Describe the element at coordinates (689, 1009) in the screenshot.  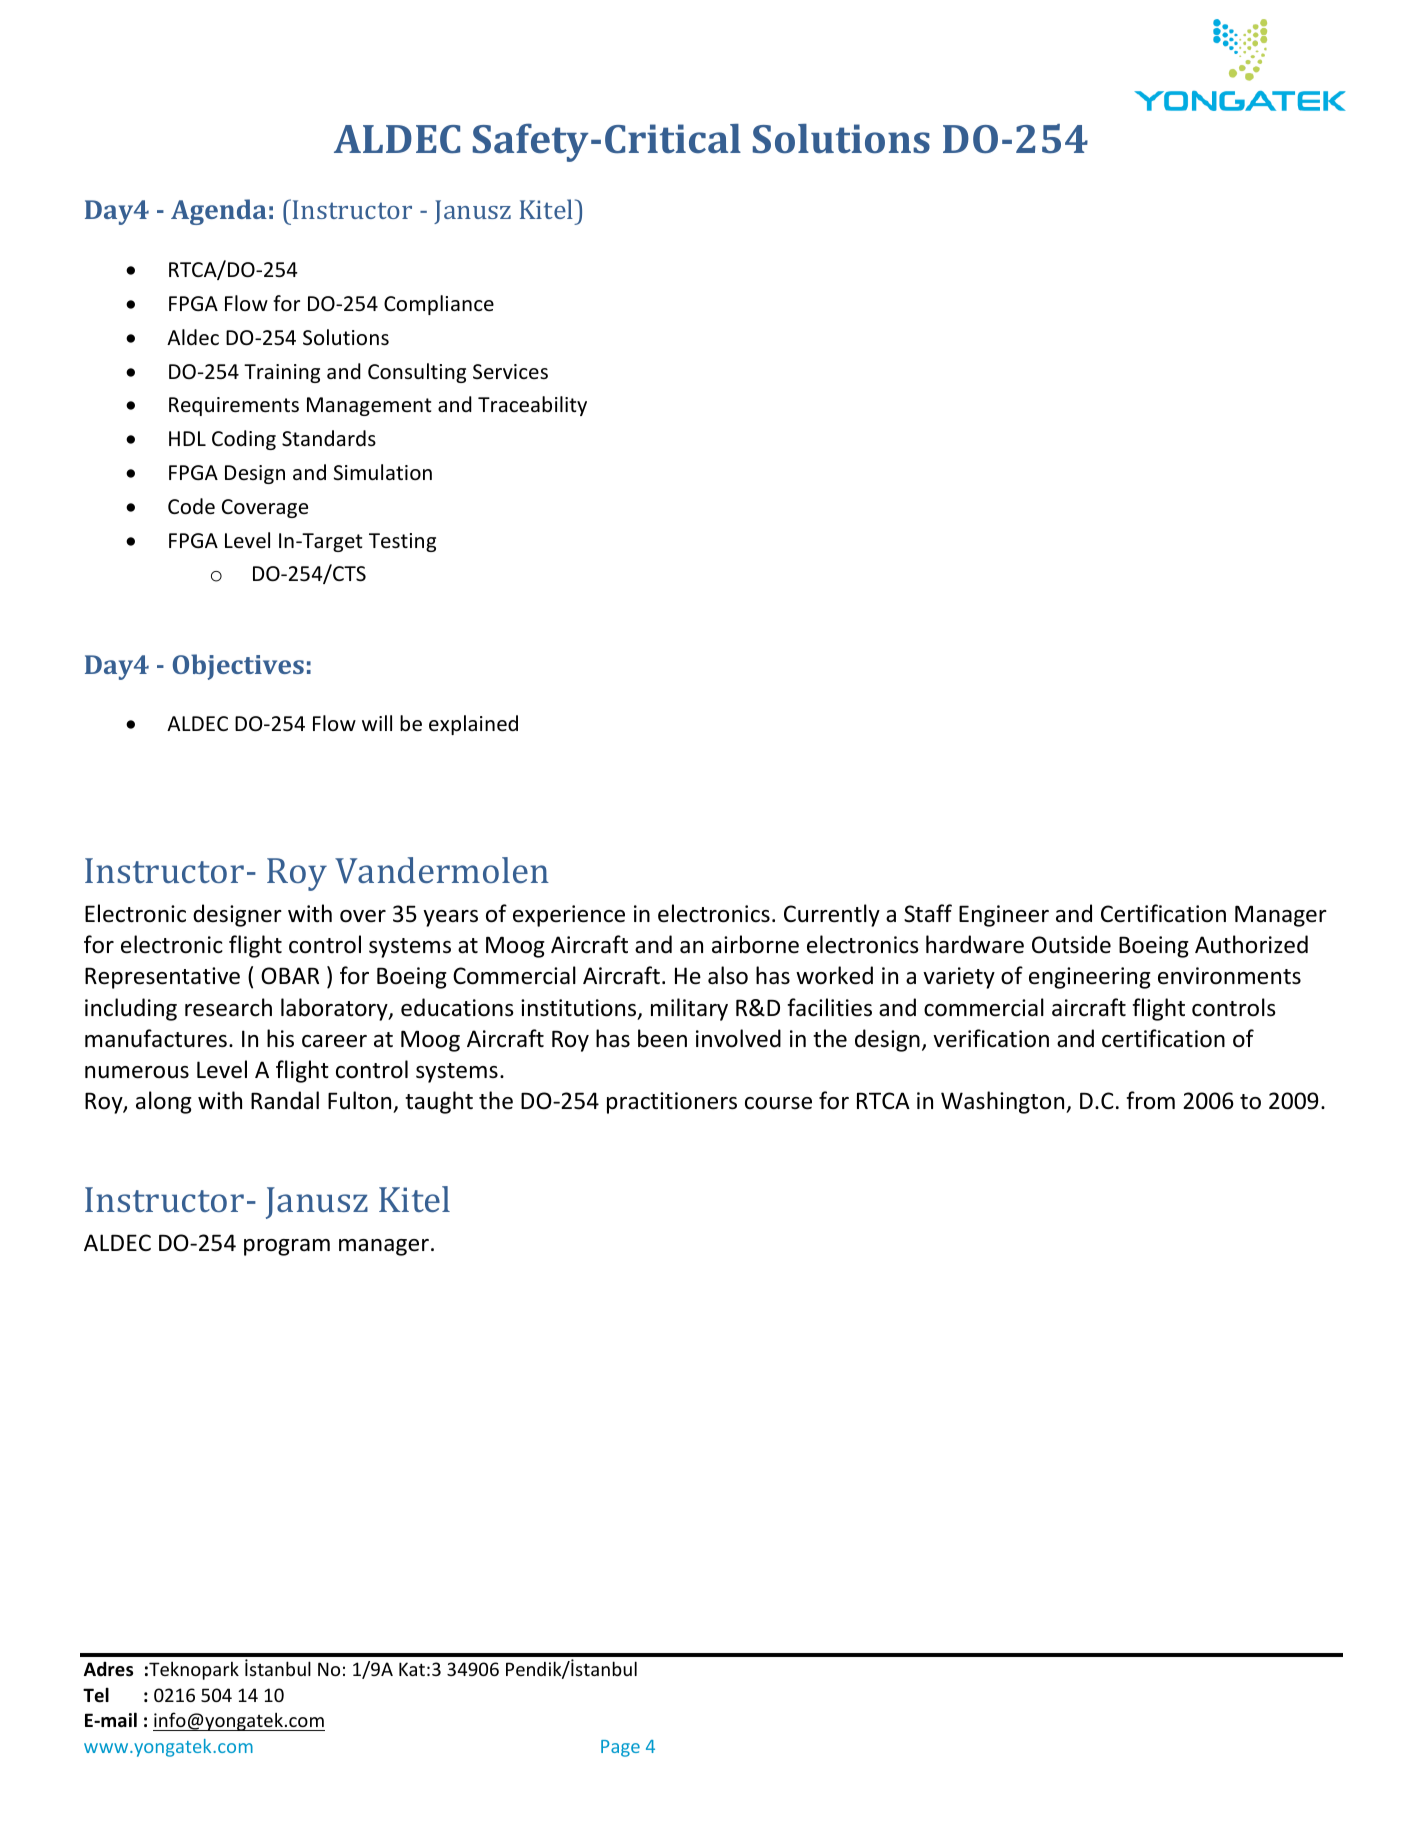
I see `military` at that location.
